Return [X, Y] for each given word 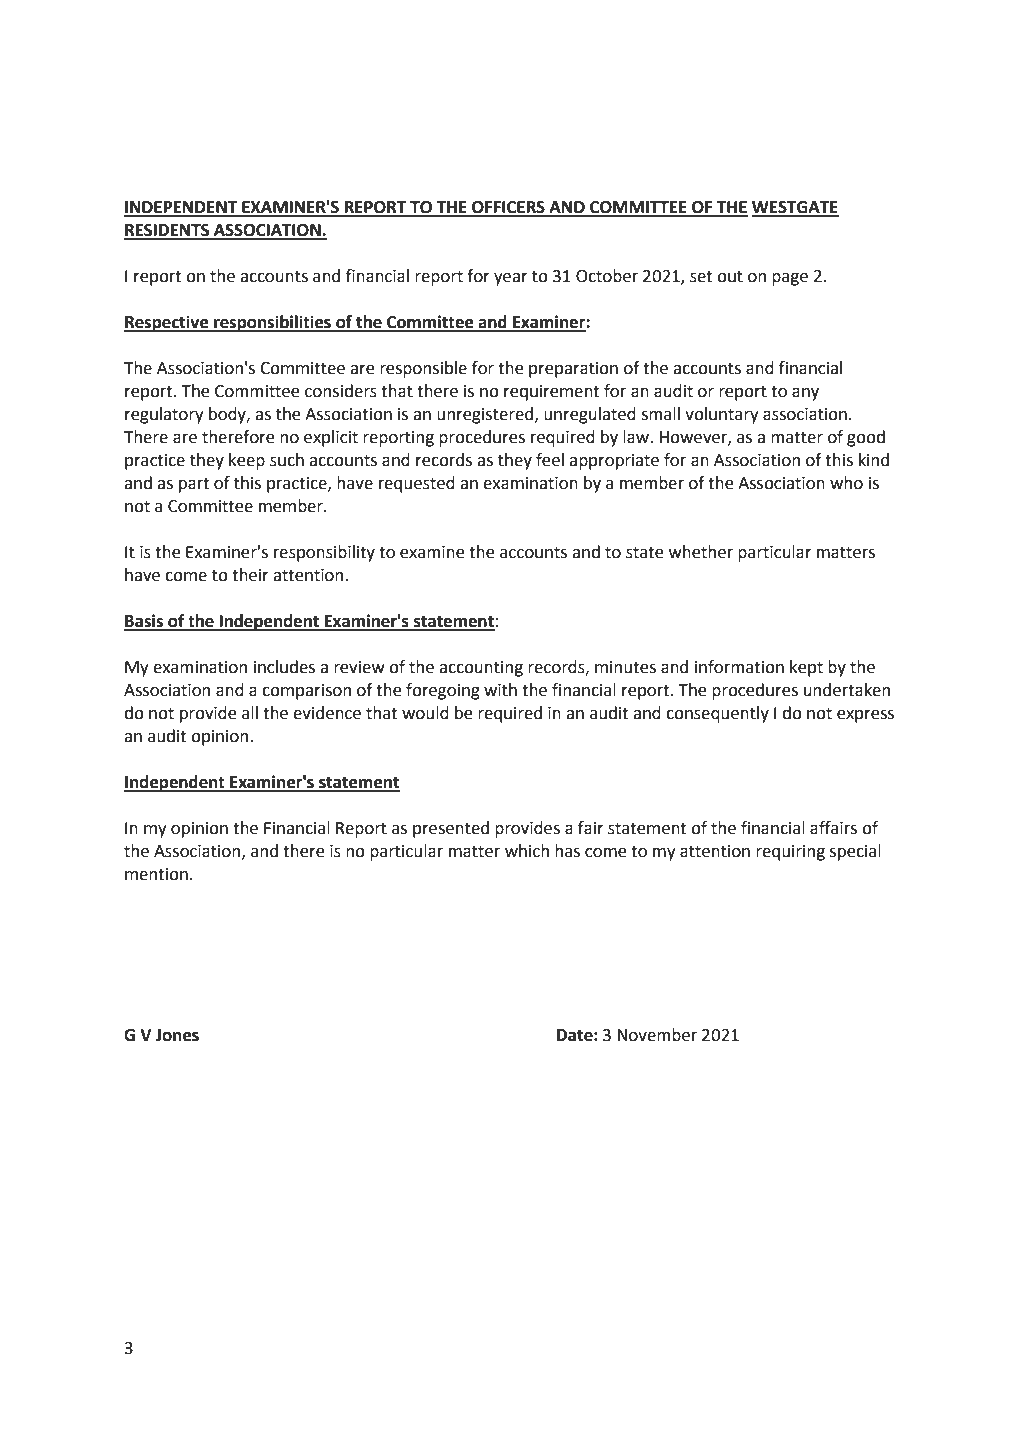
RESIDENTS [168, 231]
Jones [177, 1035]
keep [247, 461]
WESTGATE [795, 208]
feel [550, 460]
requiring [790, 853]
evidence [327, 713]
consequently [717, 714]
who [846, 483]
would [425, 713]
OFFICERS [508, 208]
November [657, 1035]
